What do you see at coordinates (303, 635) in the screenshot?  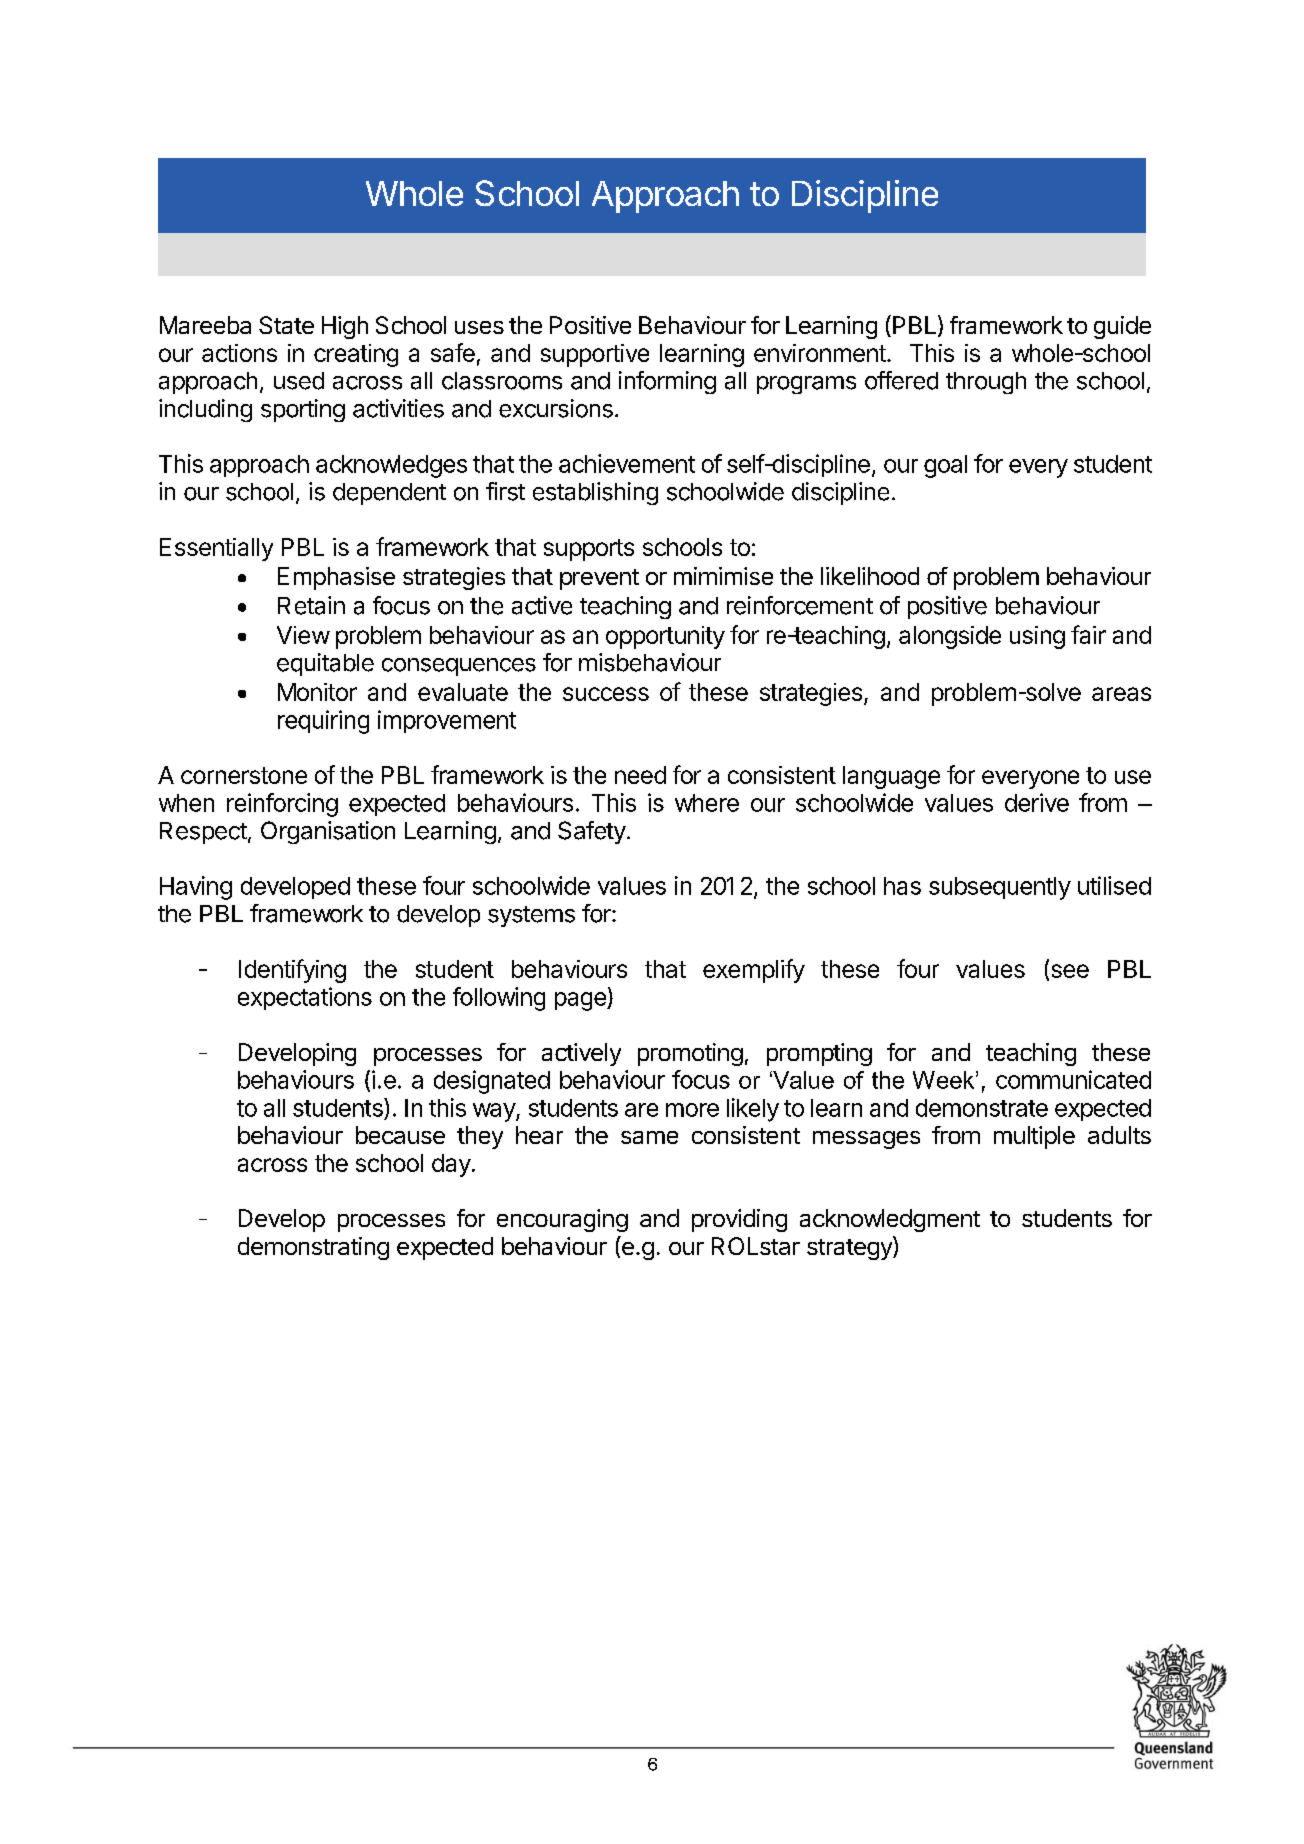 I see `View` at bounding box center [303, 635].
